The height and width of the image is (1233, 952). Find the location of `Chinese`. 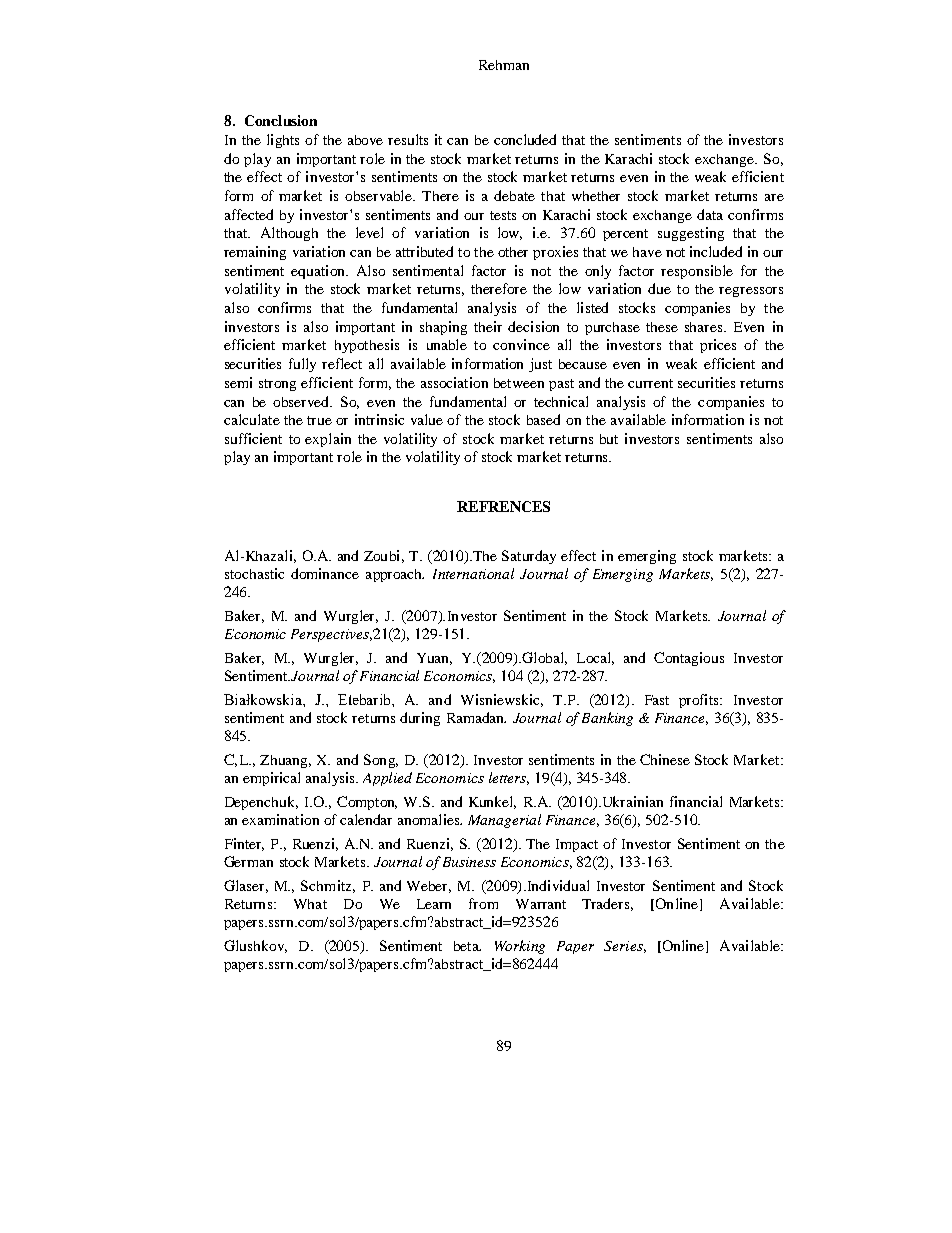

Chinese is located at coordinates (665, 759).
